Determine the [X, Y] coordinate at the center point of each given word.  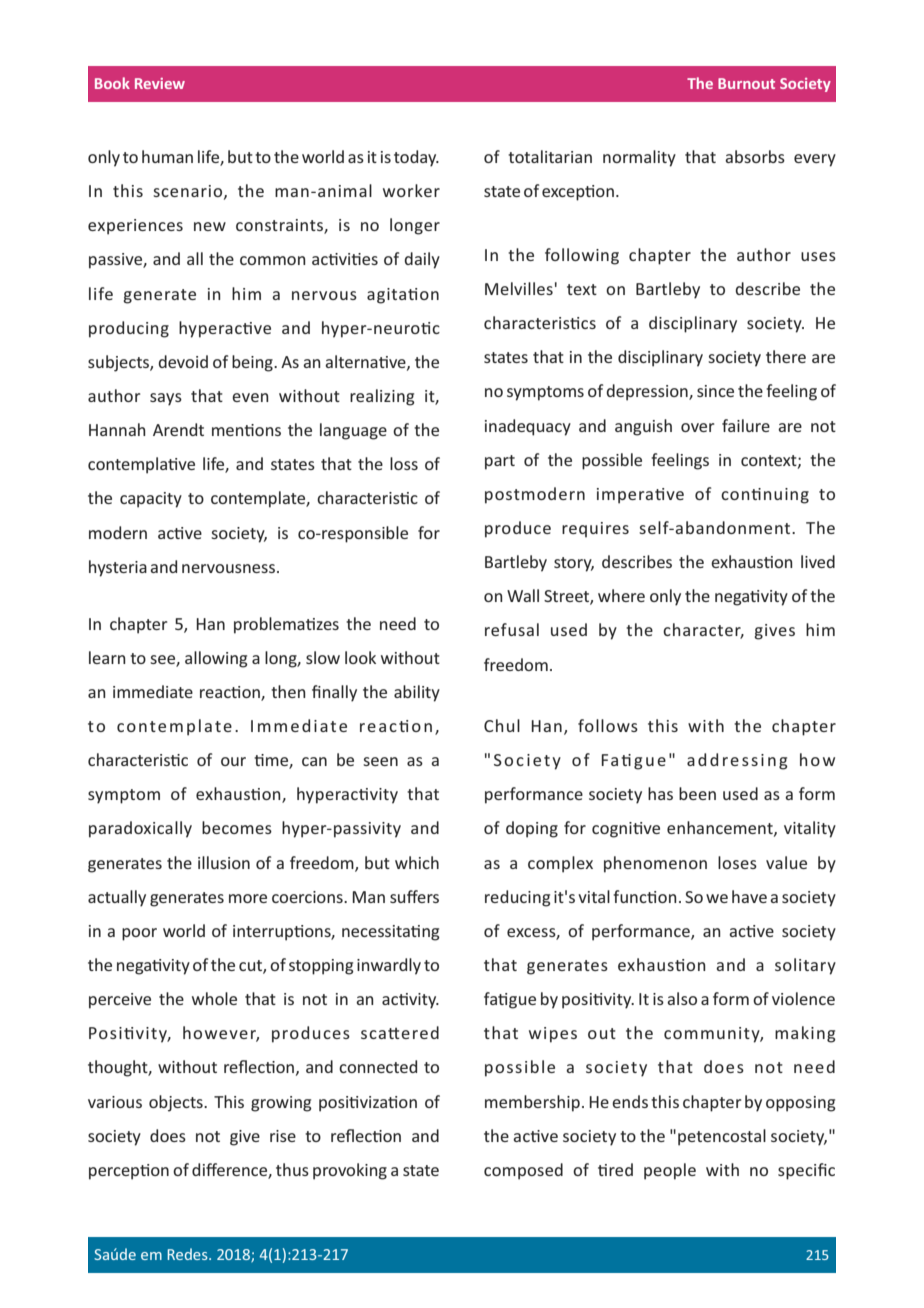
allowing [216, 659]
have [749, 896]
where [621, 595]
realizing [382, 397]
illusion [224, 862]
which [417, 862]
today [416, 158]
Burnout [746, 83]
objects [177, 1103]
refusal [512, 629]
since [715, 391]
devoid [183, 361]
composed [523, 1171]
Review [160, 83]
